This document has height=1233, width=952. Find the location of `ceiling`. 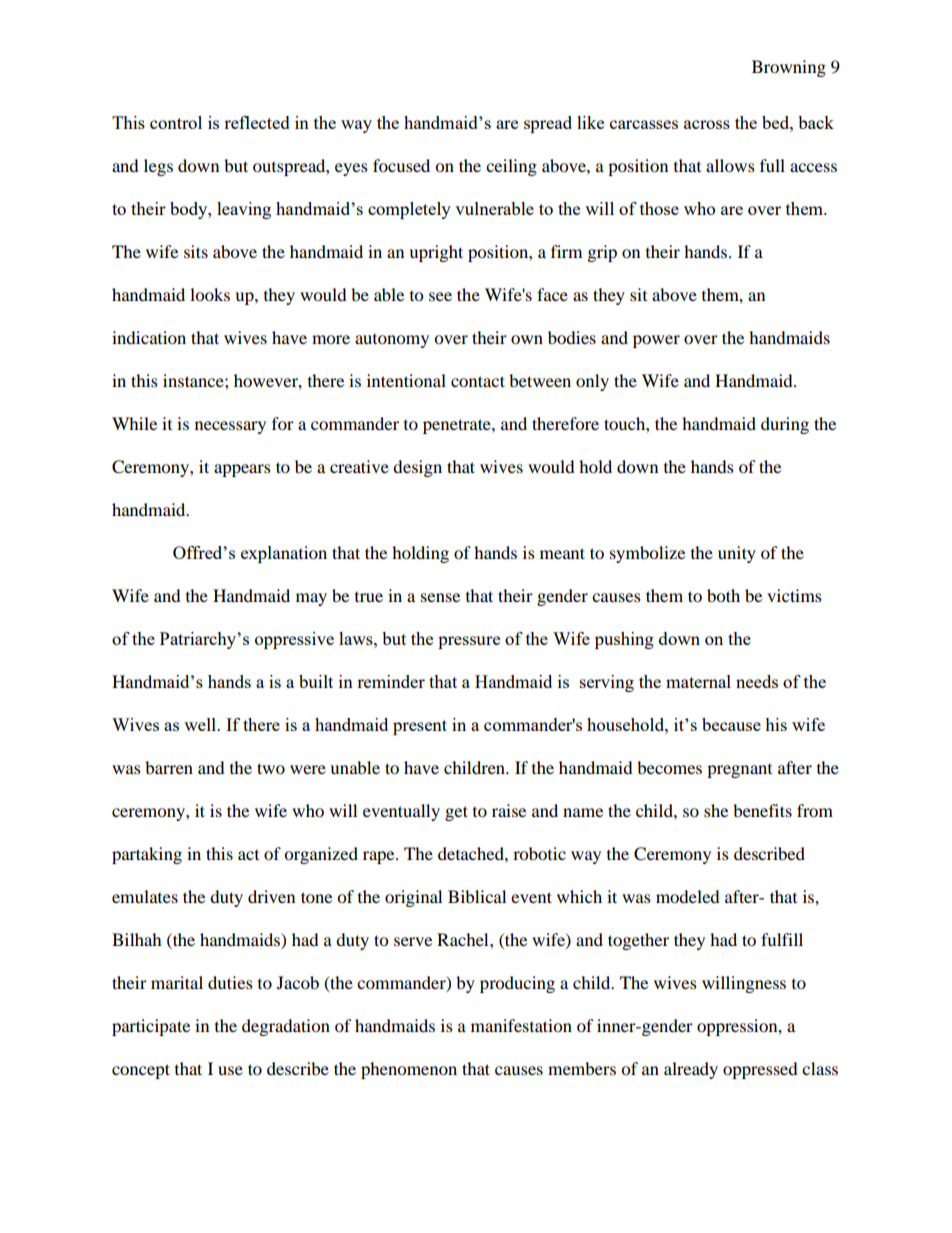

ceiling is located at coordinates (511, 167).
